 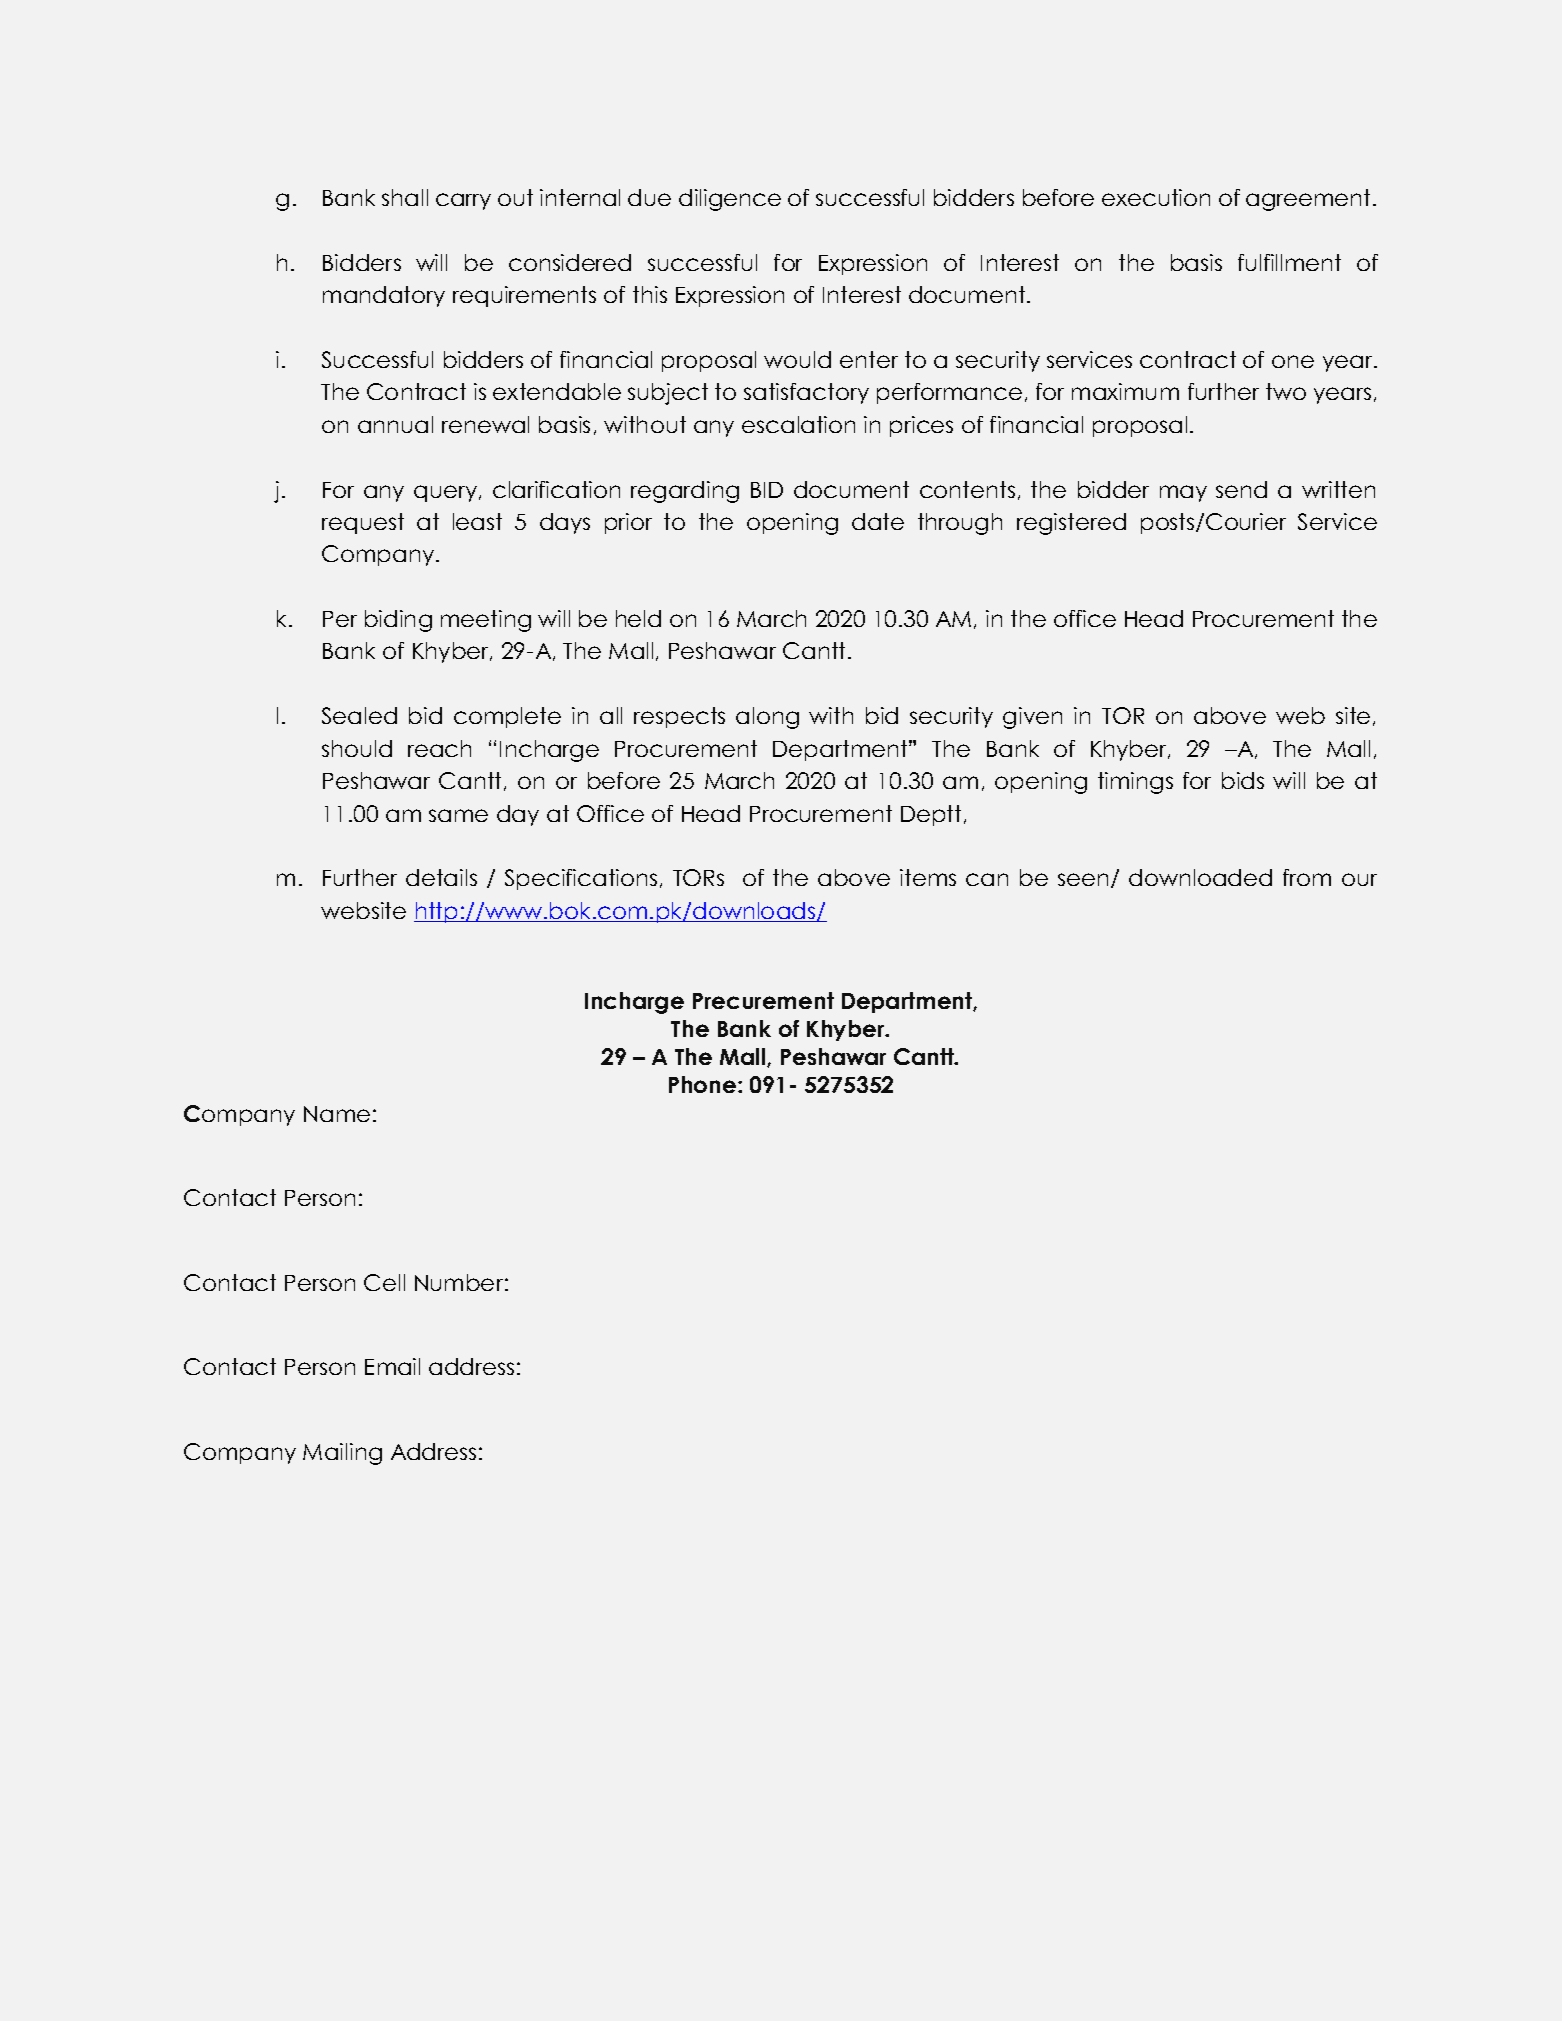 I want to click on fulfillment, so click(x=1289, y=262).
